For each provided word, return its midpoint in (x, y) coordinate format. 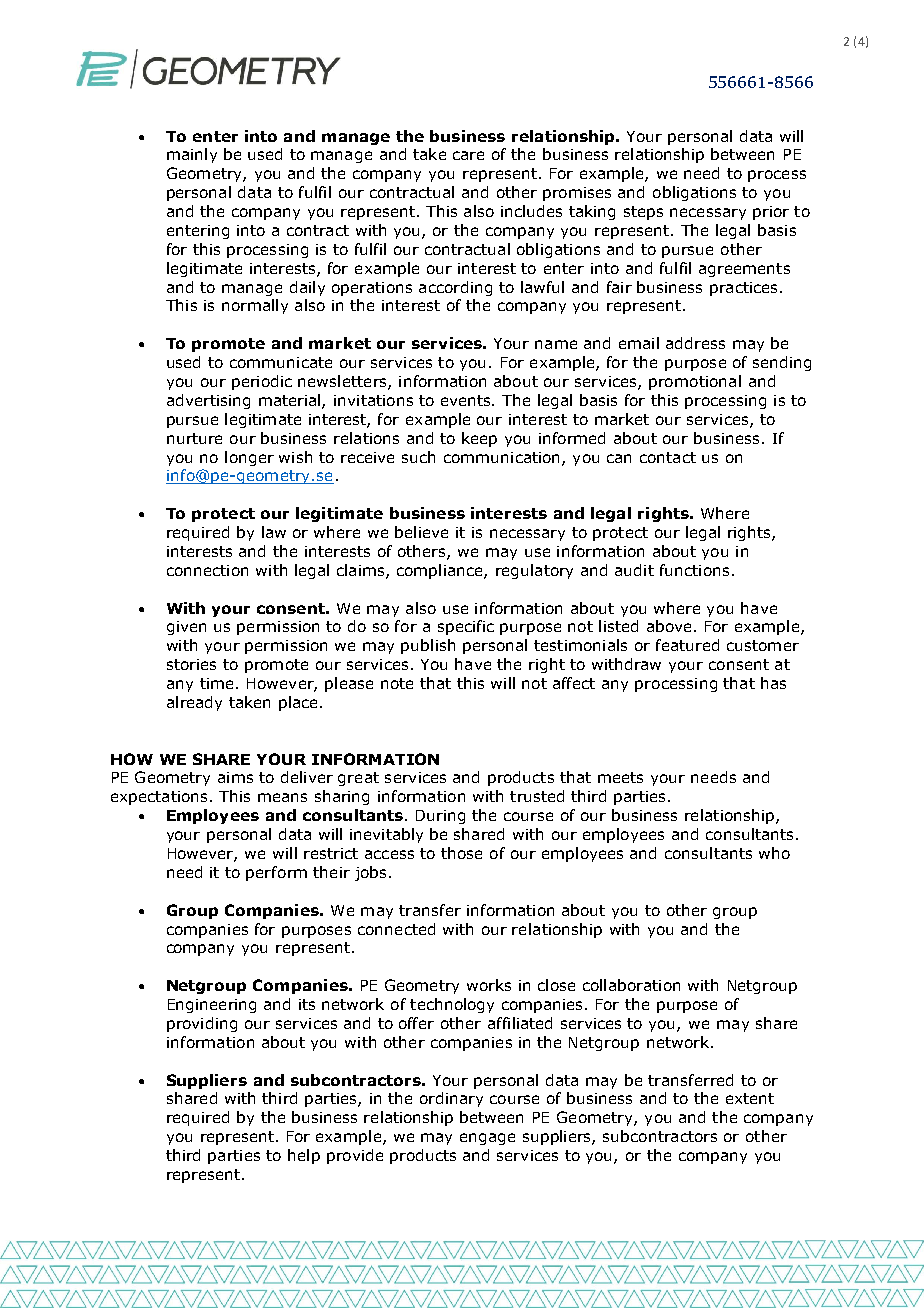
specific (466, 627)
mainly (192, 155)
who (774, 853)
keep (479, 439)
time (216, 683)
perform (276, 873)
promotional (695, 382)
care (468, 155)
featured (687, 645)
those (461, 853)
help (304, 1156)
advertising (208, 401)
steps (643, 213)
